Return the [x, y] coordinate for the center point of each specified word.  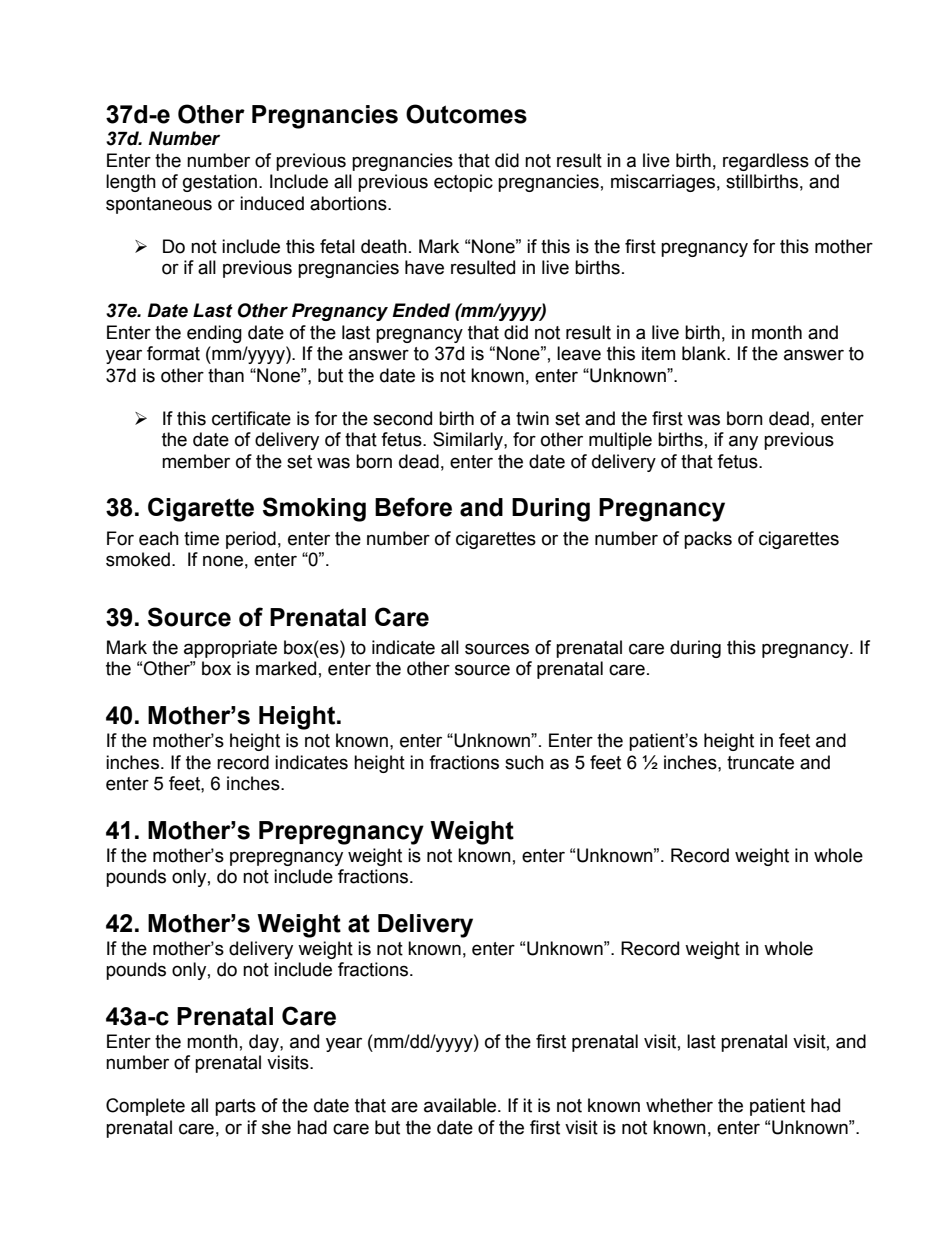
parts [235, 1107]
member [196, 461]
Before [413, 507]
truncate [760, 763]
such [524, 762]
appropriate [230, 649]
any [743, 442]
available [461, 1105]
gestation [220, 183]
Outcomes [466, 114]
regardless [766, 162]
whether [679, 1105]
